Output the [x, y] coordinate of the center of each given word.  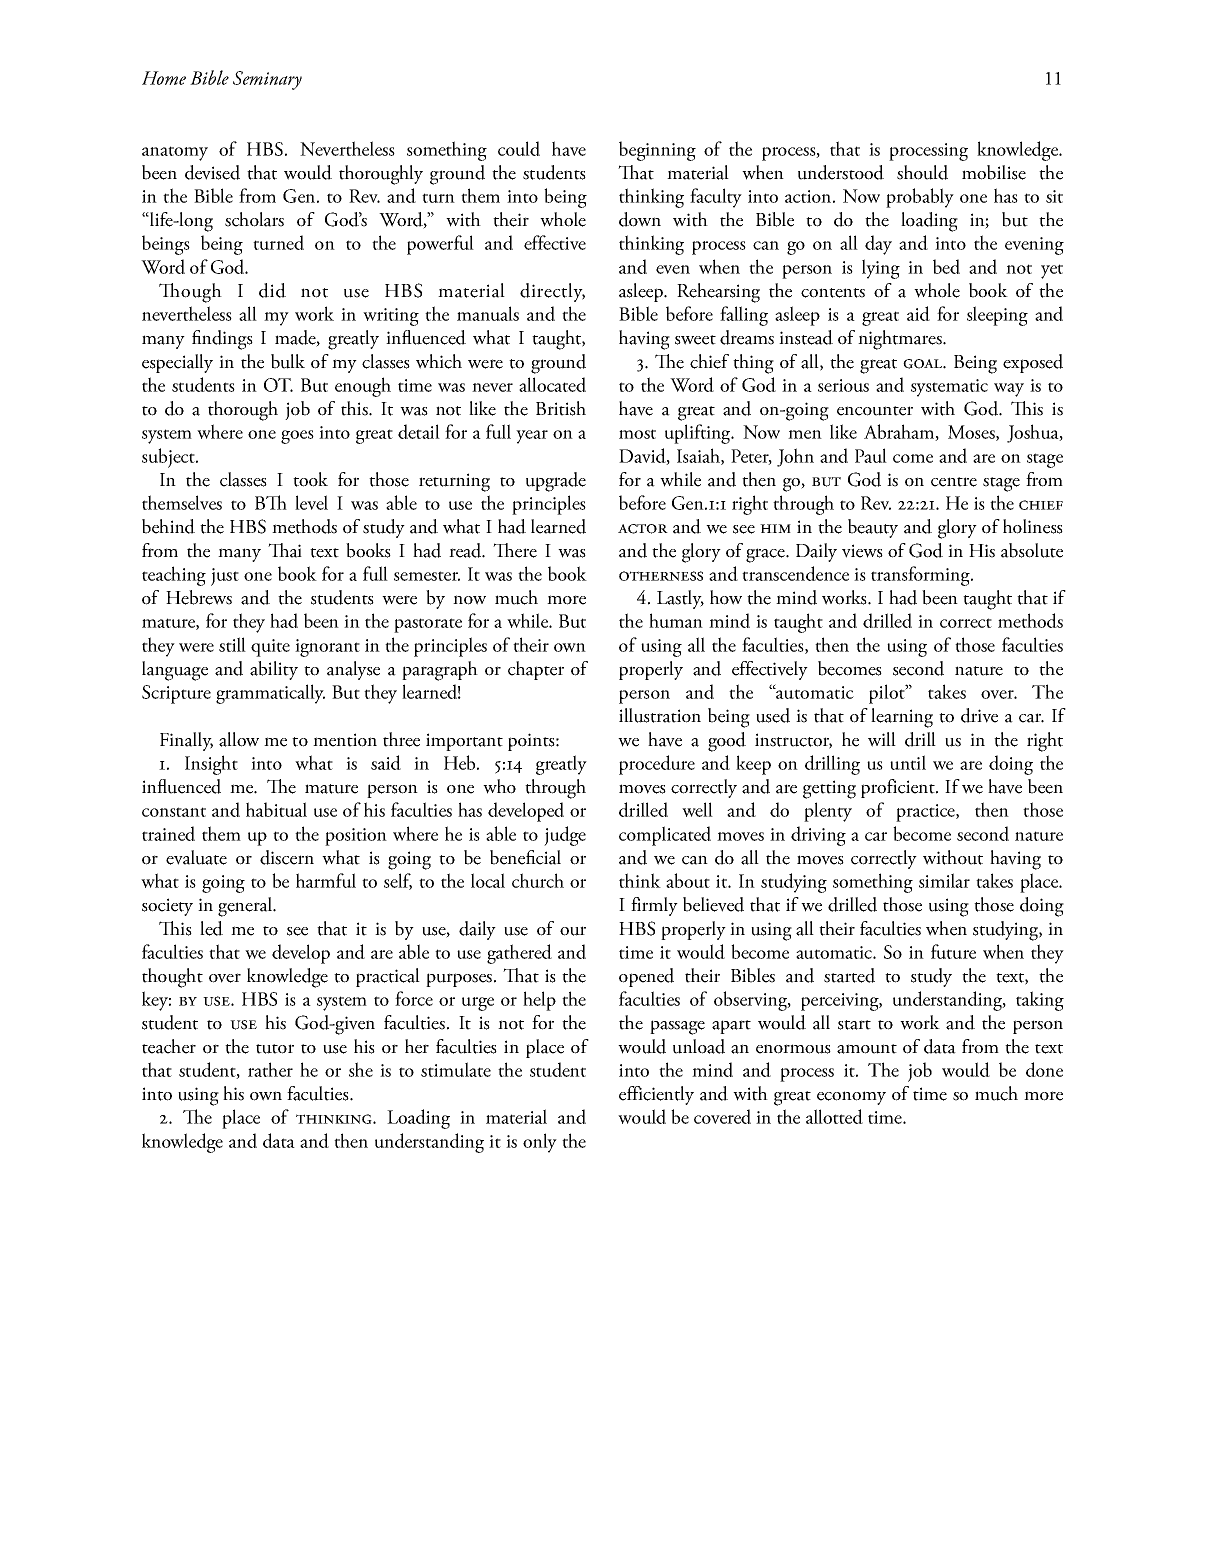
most [637, 434]
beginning [657, 151]
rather [270, 1069]
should [922, 172]
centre [954, 482]
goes [297, 437]
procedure [657, 765]
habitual [276, 809]
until [908, 762]
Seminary [267, 80]
